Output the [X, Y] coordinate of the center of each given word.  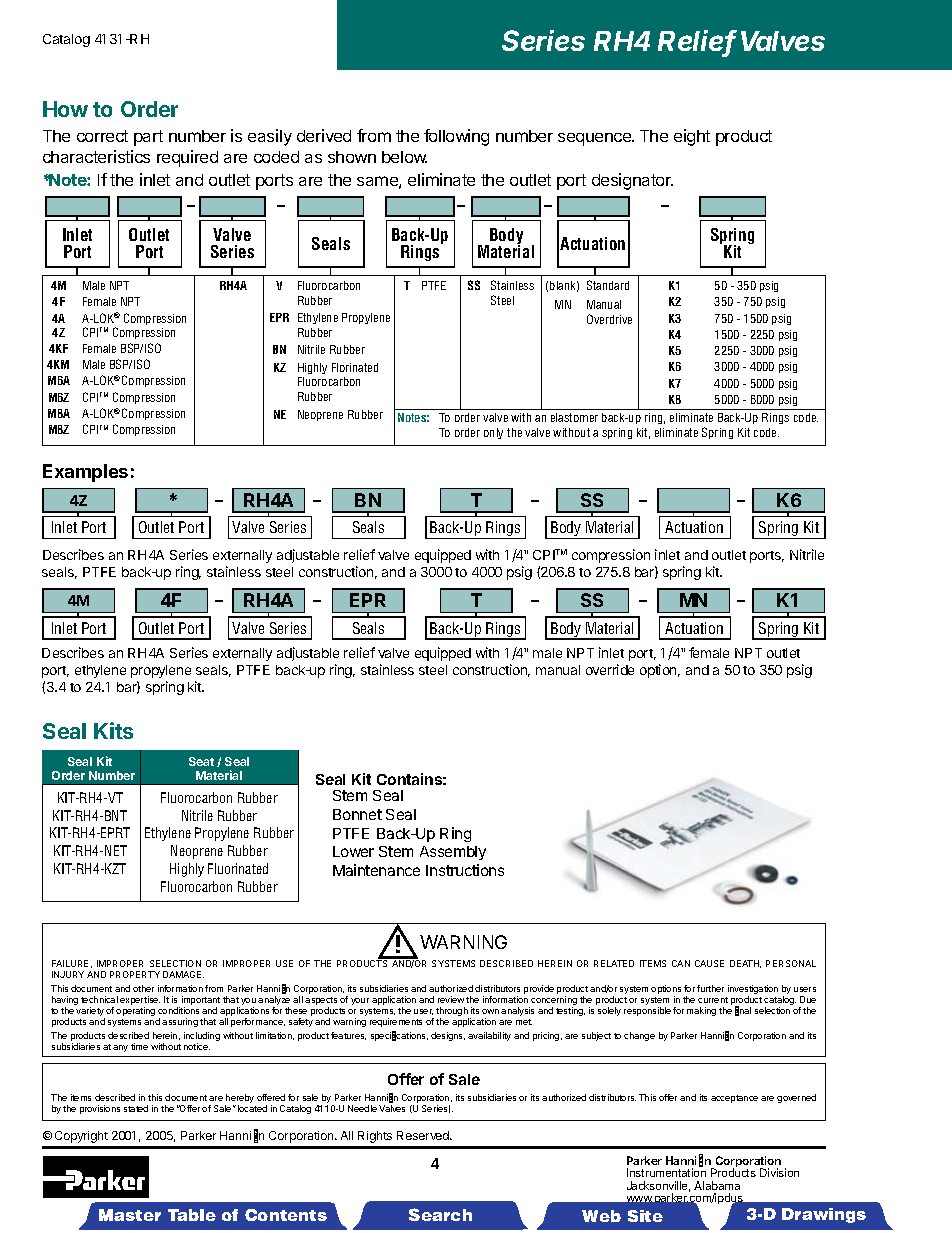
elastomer [574, 417]
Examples [85, 473]
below [404, 157]
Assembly [453, 853]
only [493, 433]
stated [136, 1108]
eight [692, 137]
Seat [201, 761]
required [187, 158]
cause [709, 963]
